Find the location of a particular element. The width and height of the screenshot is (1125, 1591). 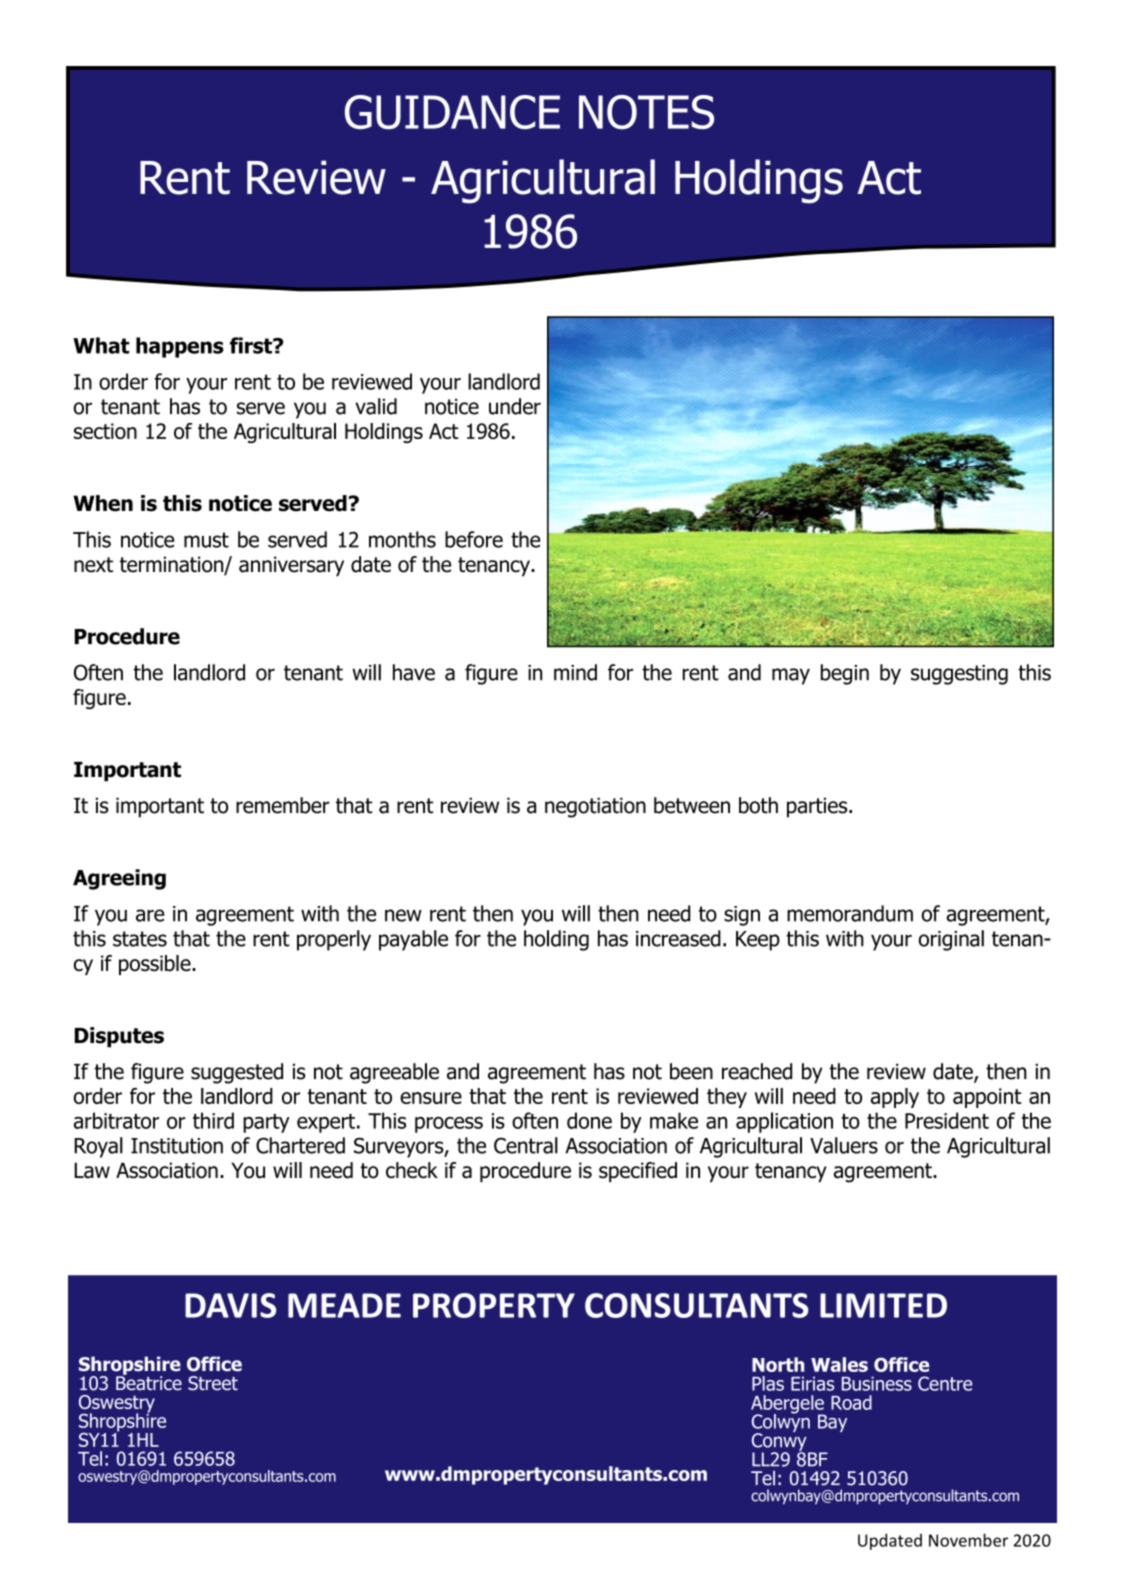

GUIDANCE is located at coordinates (452, 112).
